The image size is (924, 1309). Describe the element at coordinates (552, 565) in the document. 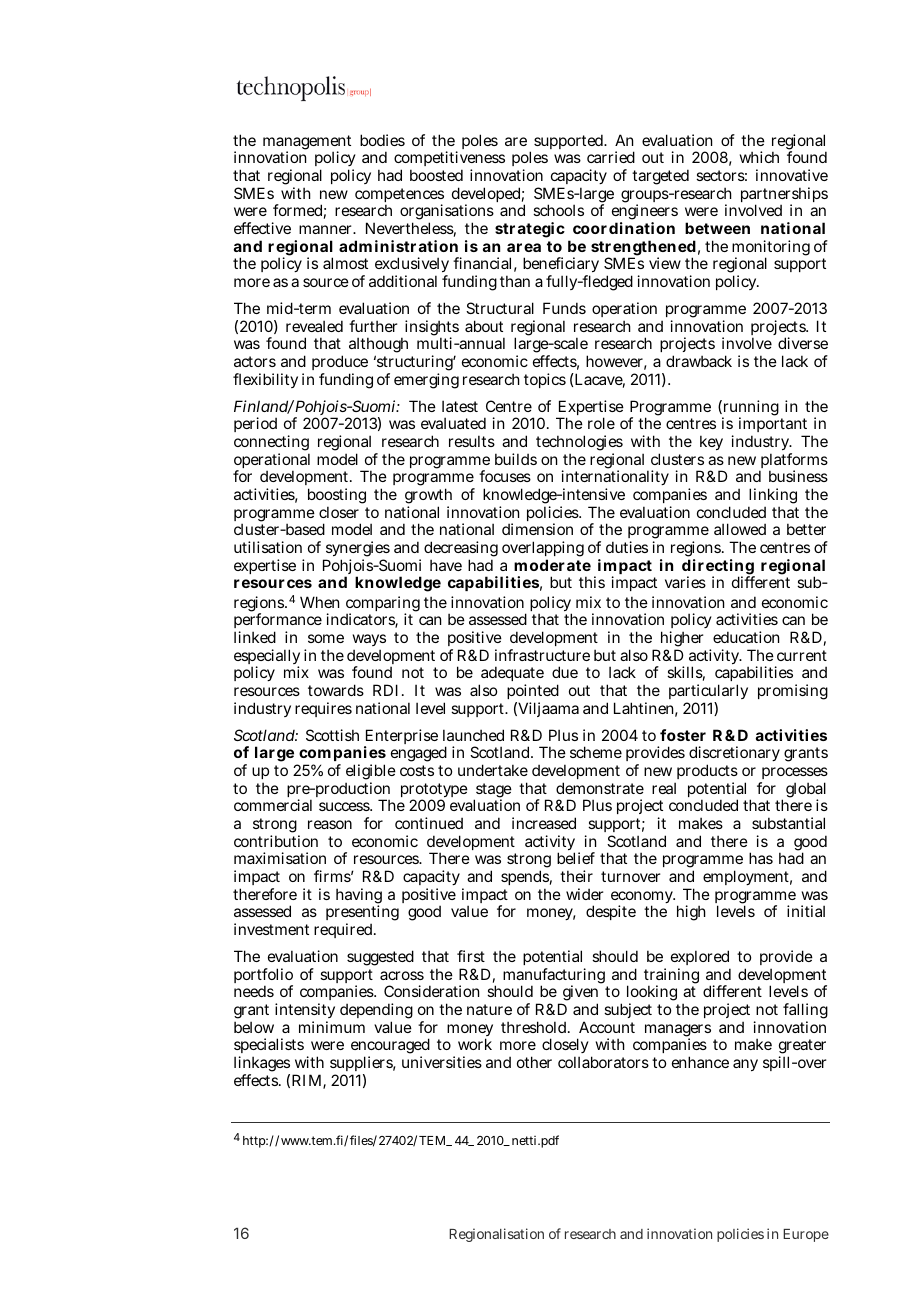

I see `moderate` at that location.
